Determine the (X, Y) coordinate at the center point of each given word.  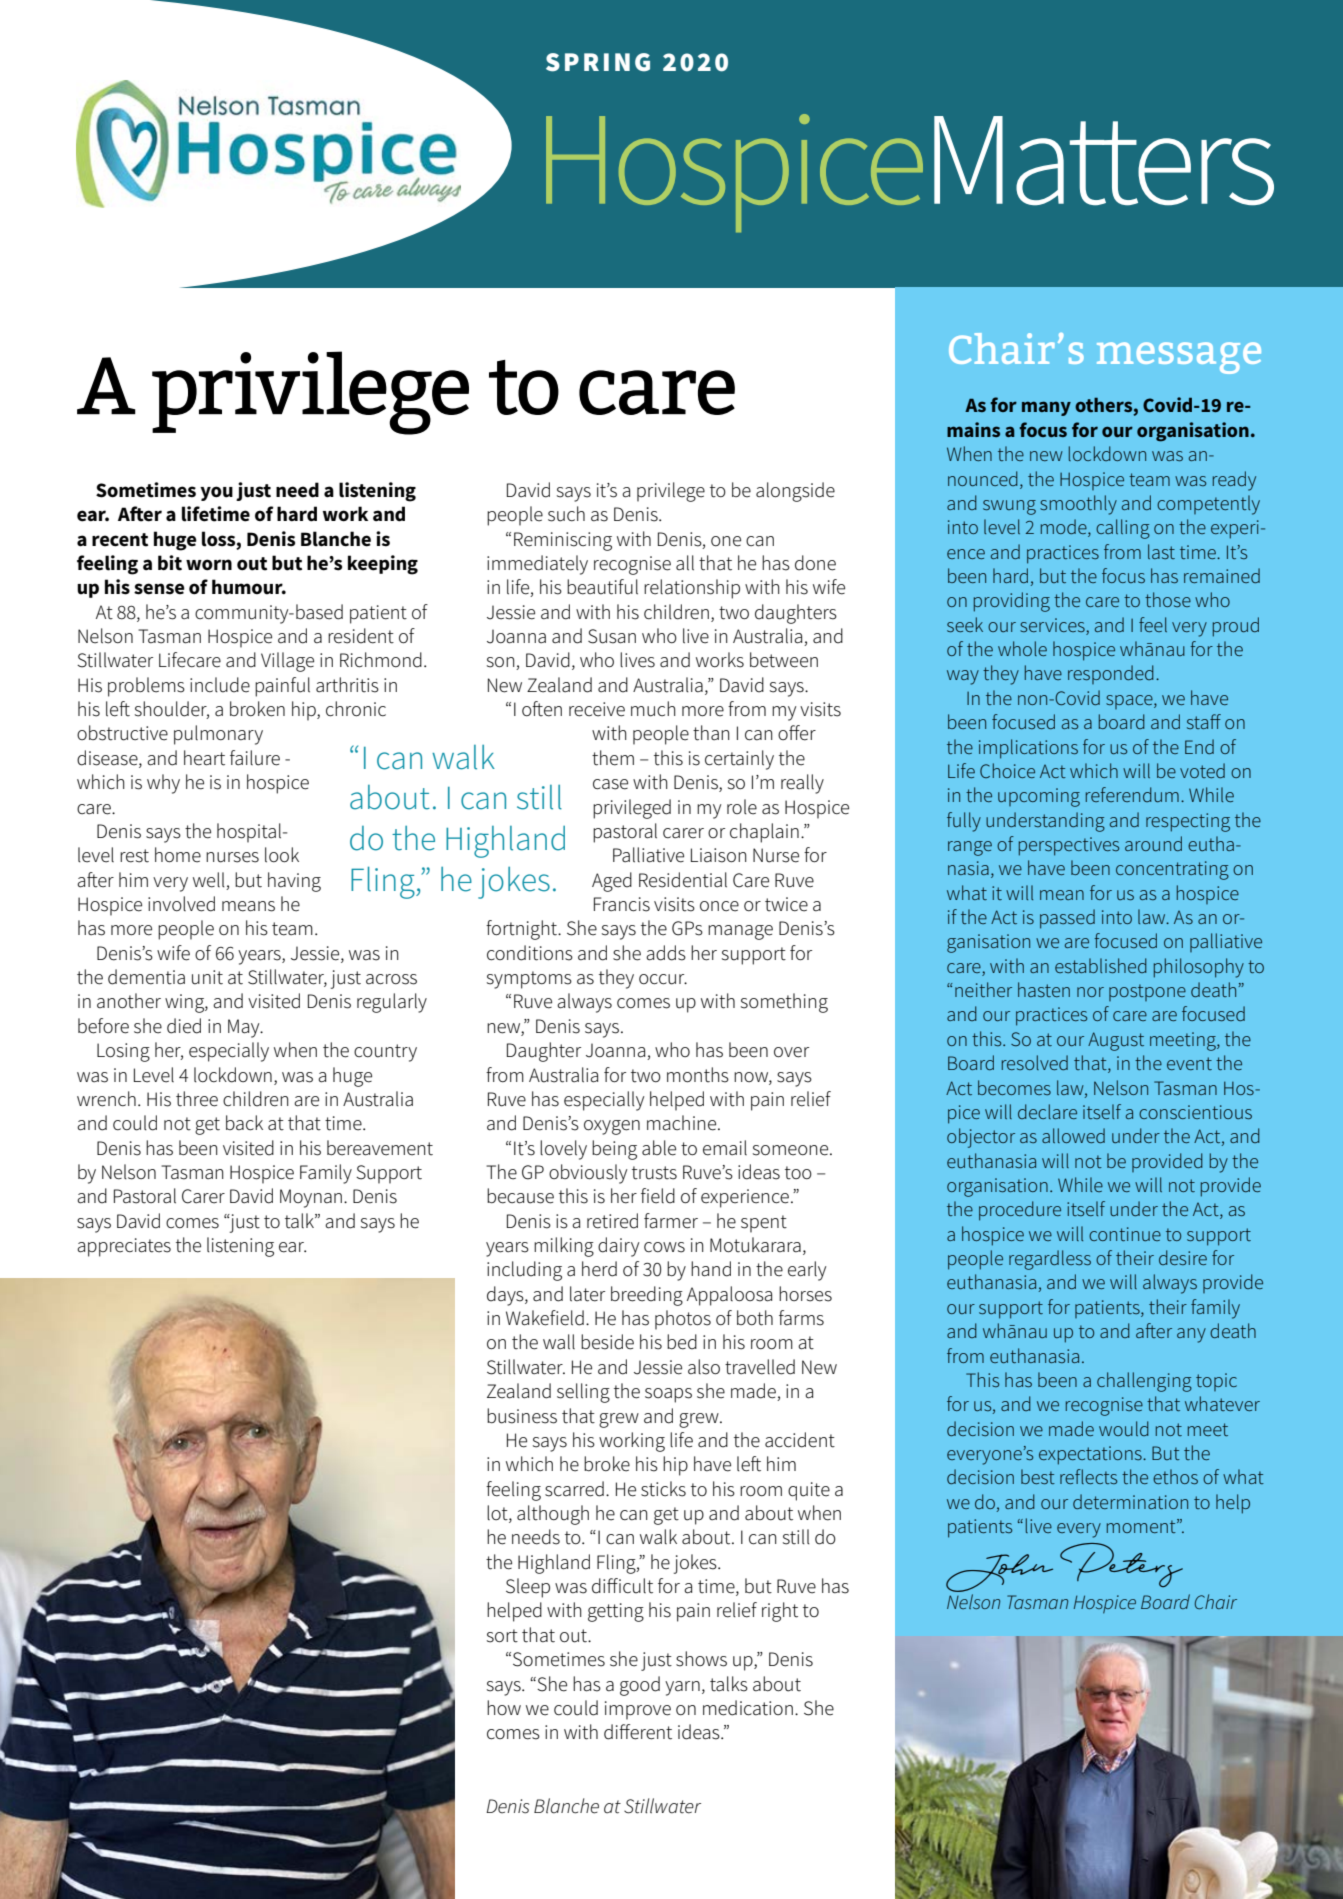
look (282, 855)
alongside (795, 492)
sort (502, 1636)
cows (664, 1247)
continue (1125, 1234)
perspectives (1069, 846)
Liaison (719, 855)
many (1046, 408)
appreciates (124, 1247)
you (216, 493)
